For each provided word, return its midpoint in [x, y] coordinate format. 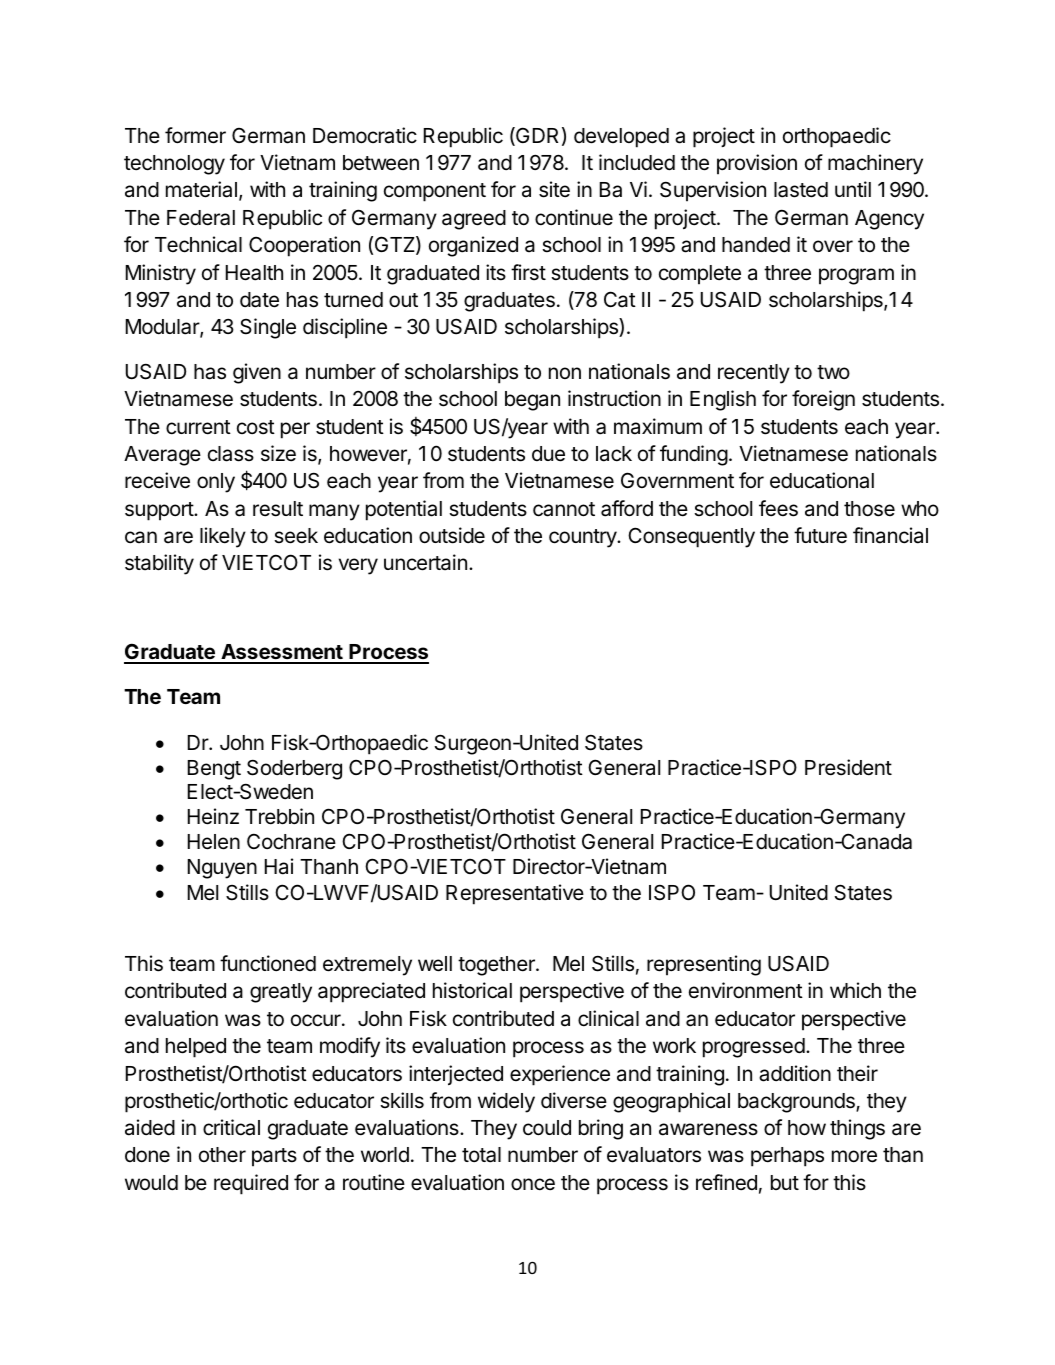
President [848, 767]
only [216, 483]
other [222, 1154]
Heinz [213, 816]
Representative [515, 894]
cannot [564, 509]
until [853, 189]
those [869, 509]
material [201, 189]
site [554, 189]
